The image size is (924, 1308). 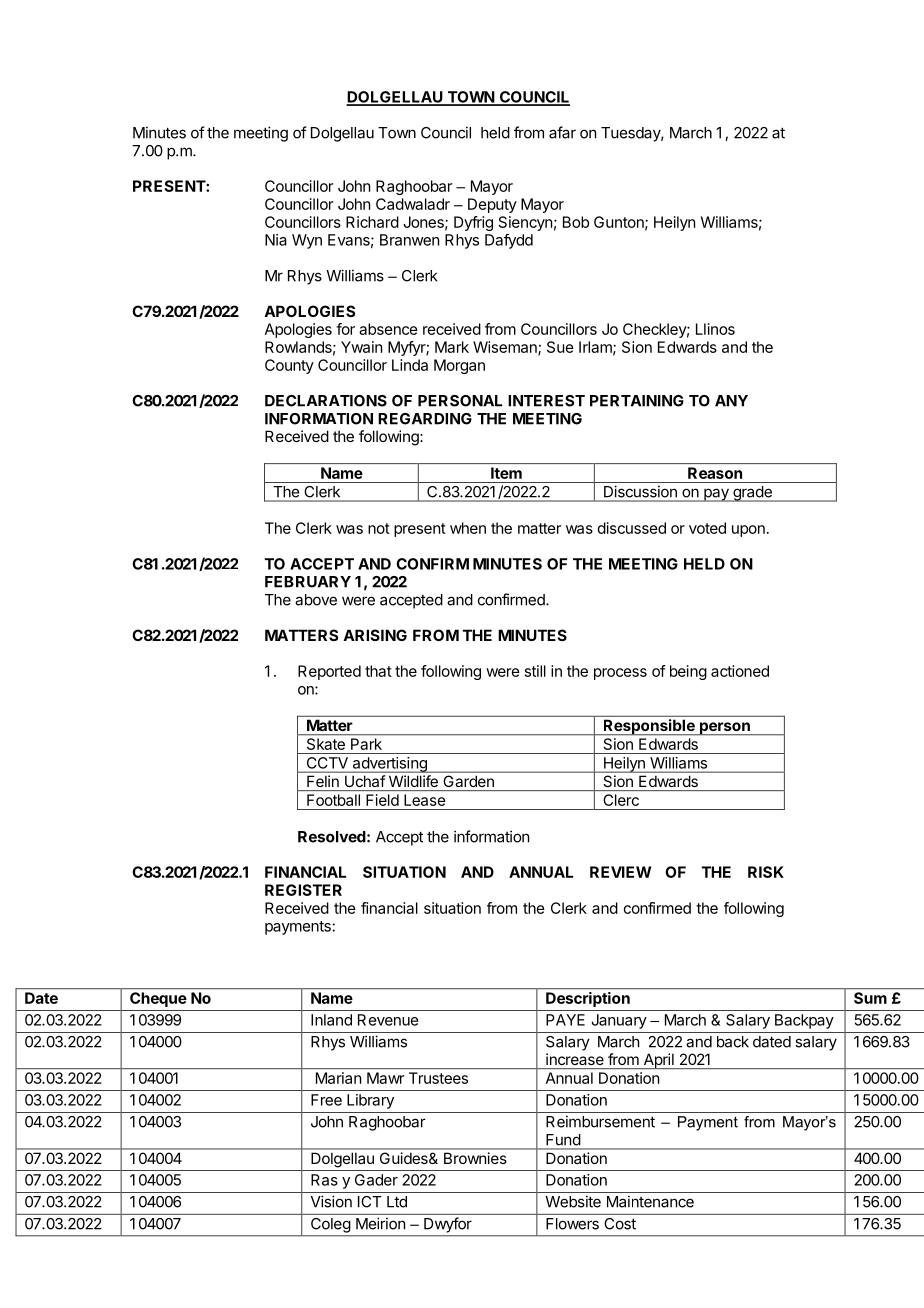 What do you see at coordinates (370, 1202) in the screenshot?
I see `ICT` at bounding box center [370, 1202].
